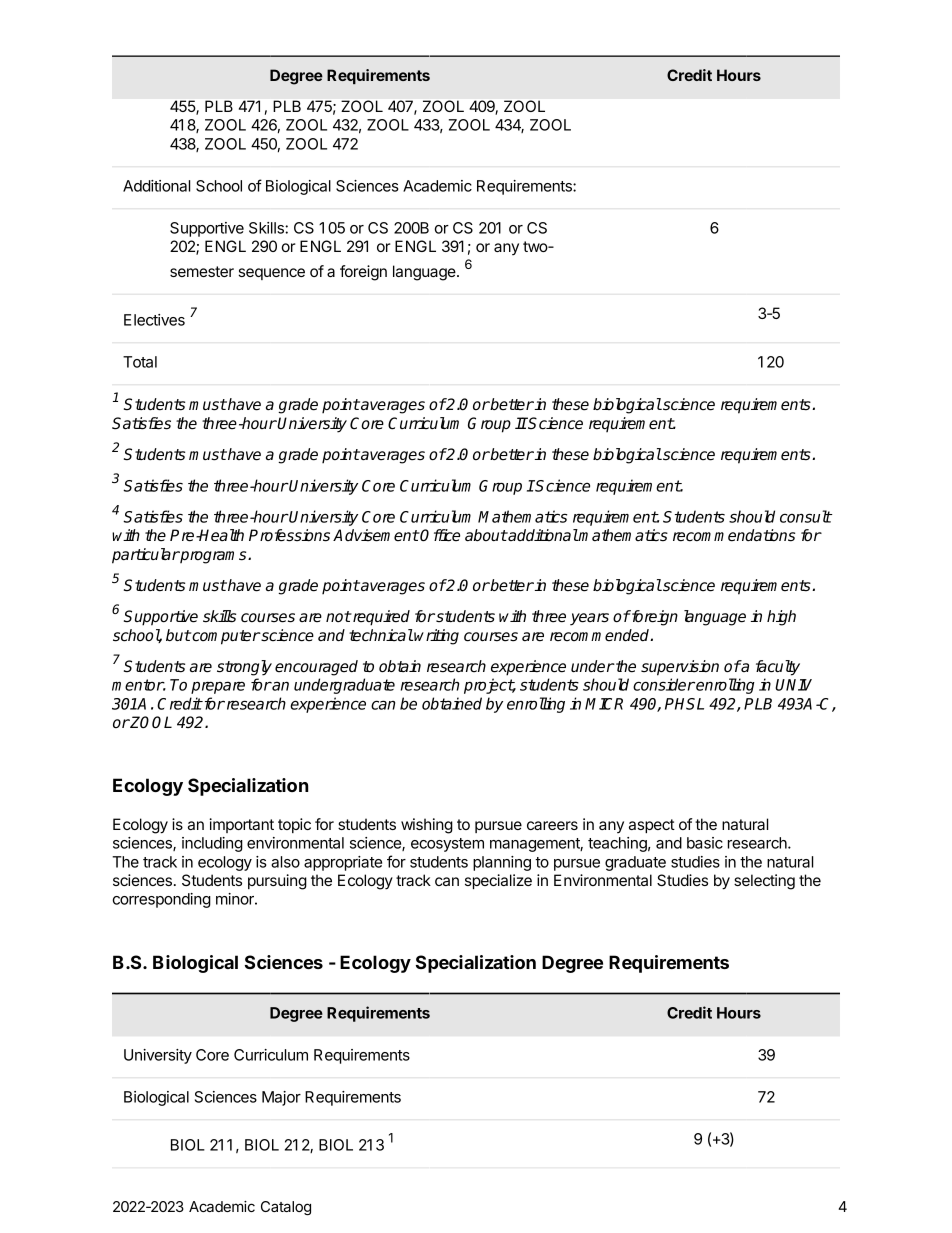  I want to click on Catalog, so click(286, 1208).
